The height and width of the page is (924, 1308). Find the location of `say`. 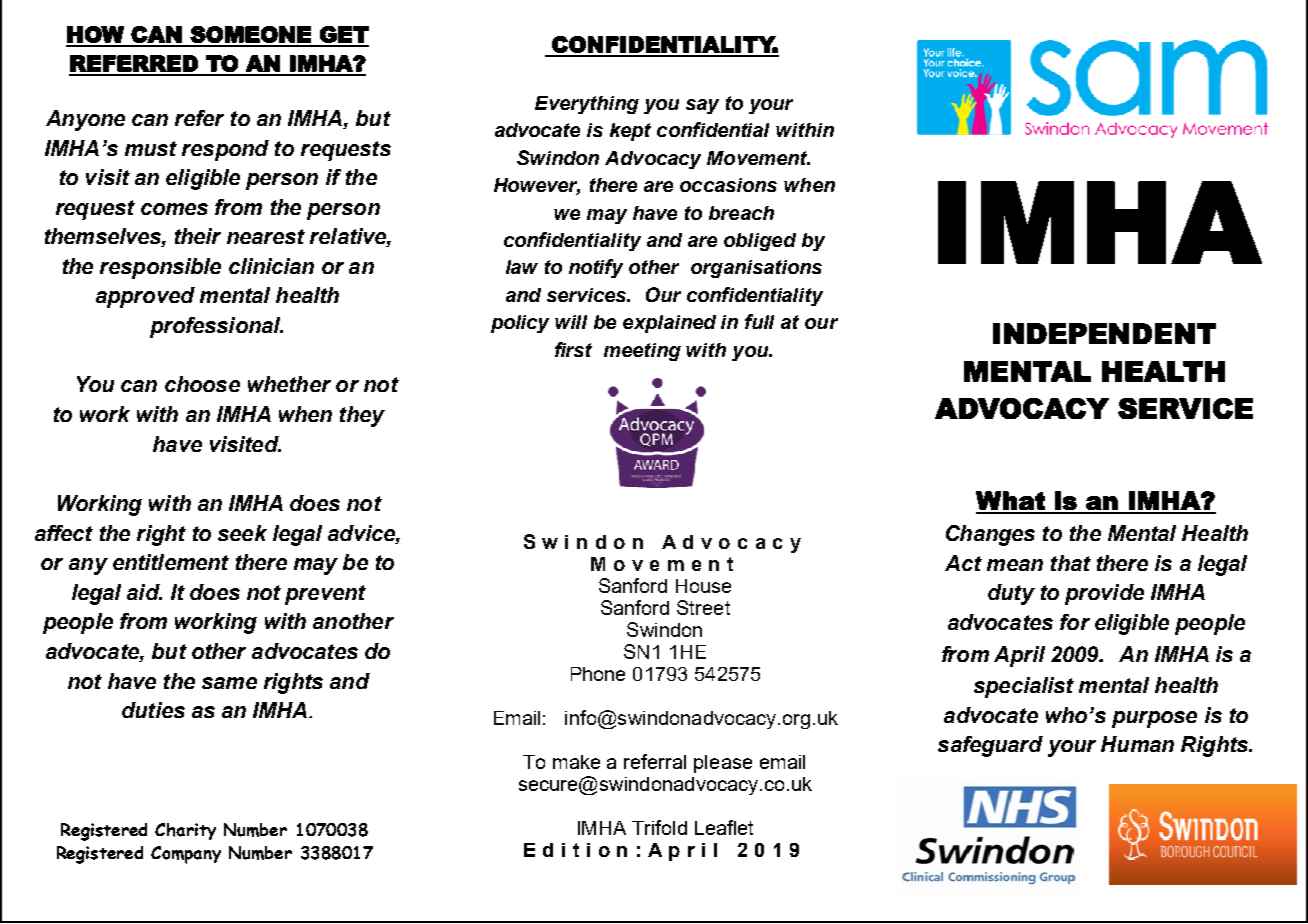

say is located at coordinates (702, 106).
